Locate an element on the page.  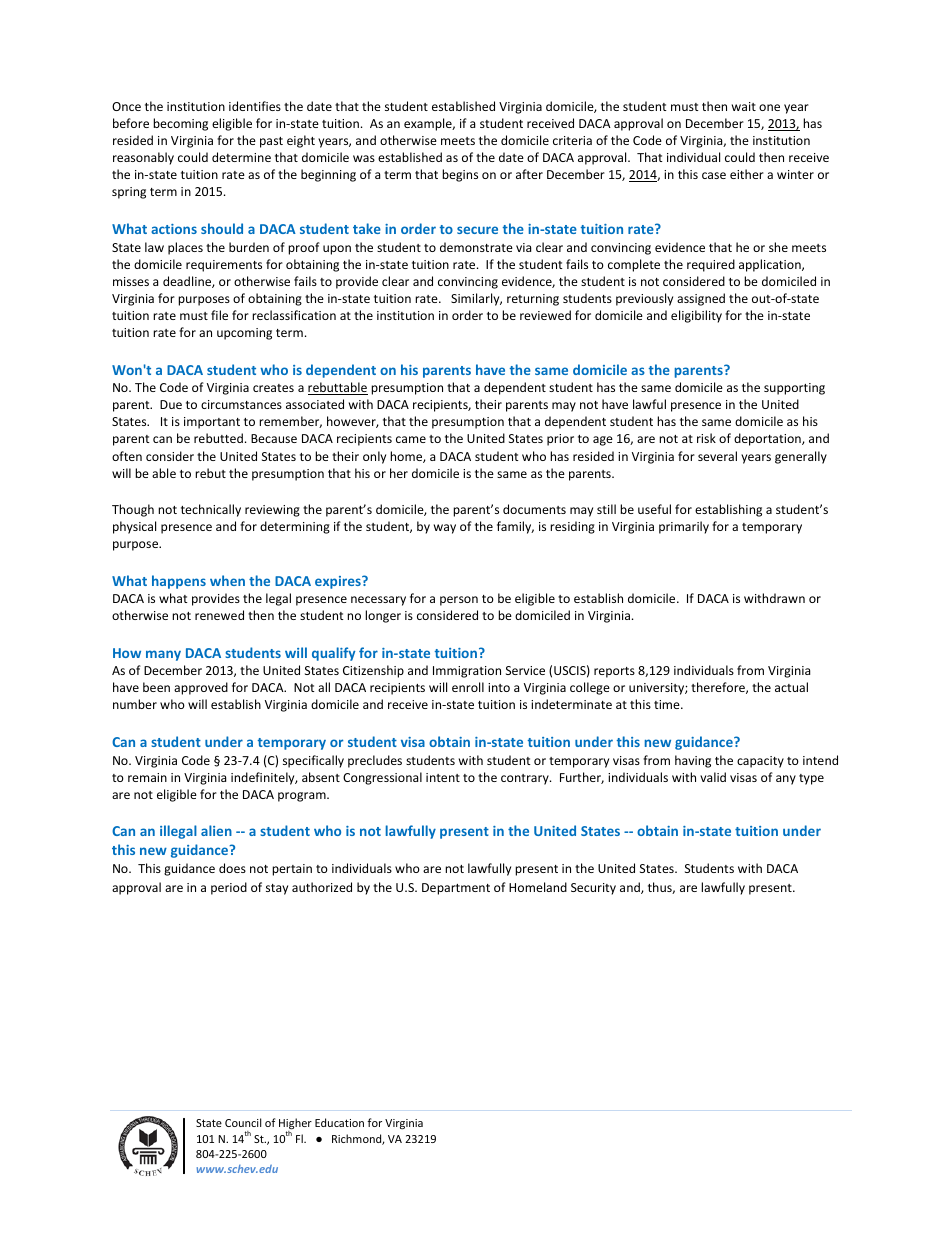
becoming is located at coordinates (180, 124).
